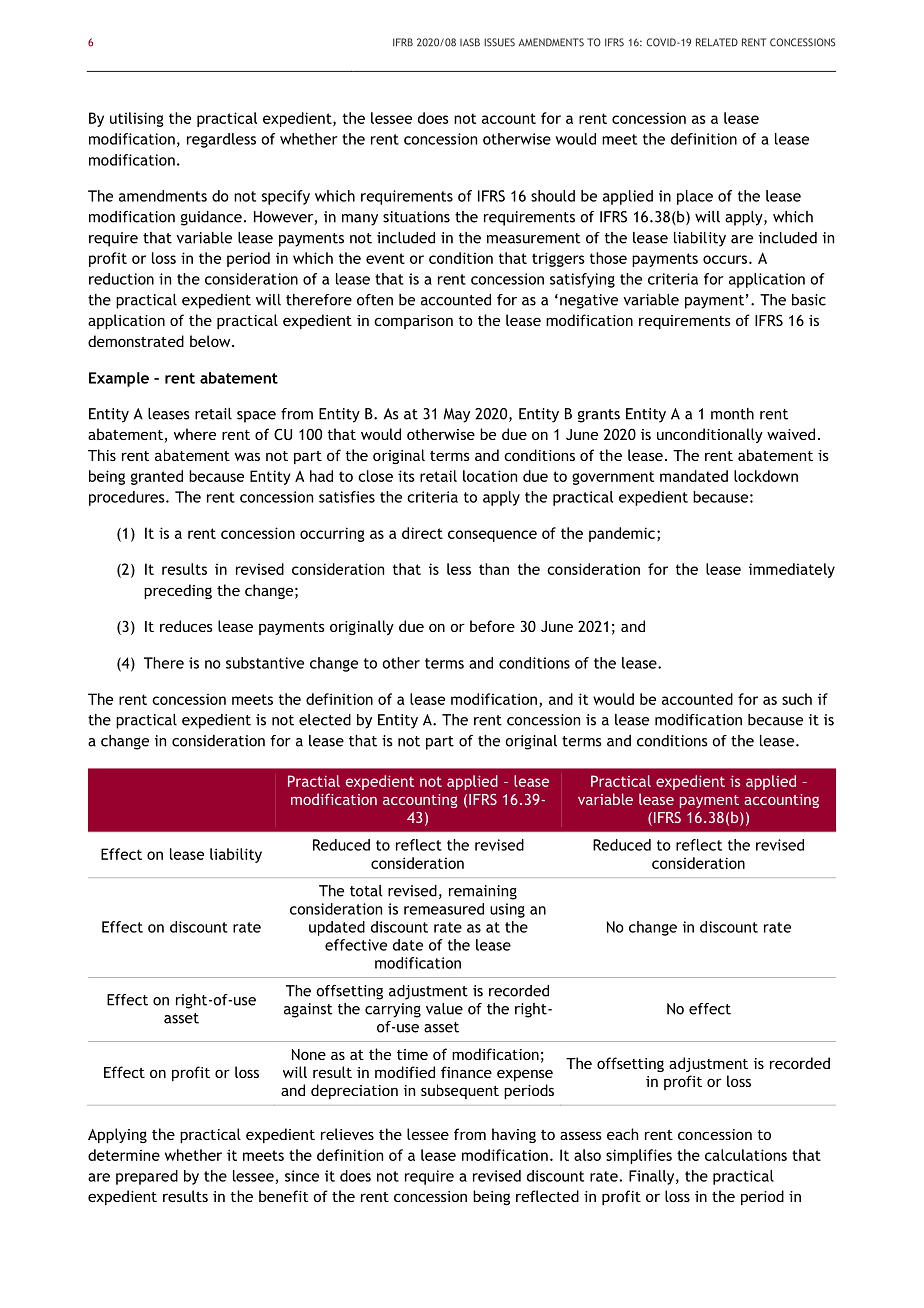 This page has width=924, height=1308. I want to click on remaining, so click(483, 892).
